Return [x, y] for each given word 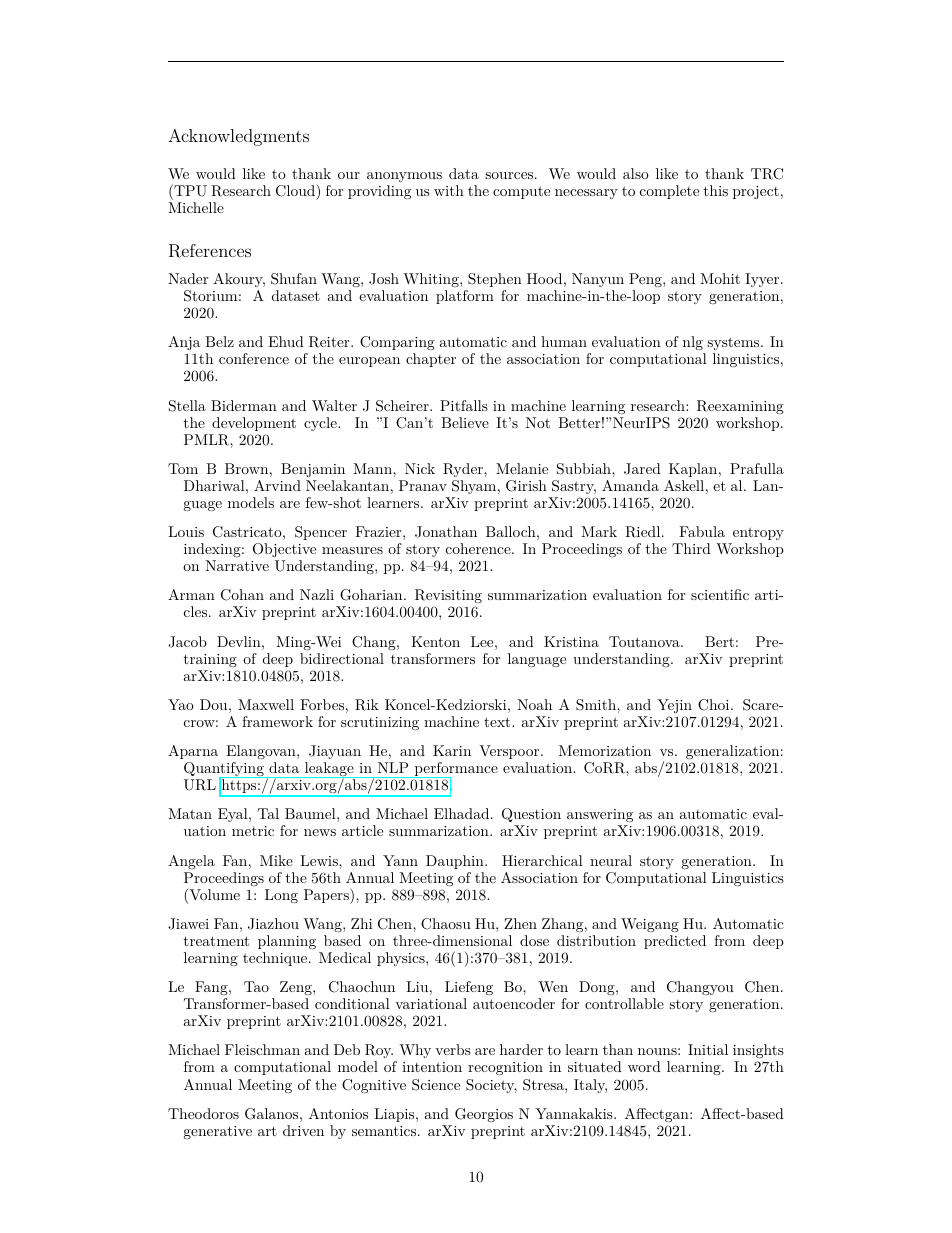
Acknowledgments [238, 137]
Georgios [484, 1115]
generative [217, 1132]
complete [669, 192]
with [449, 190]
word [644, 1066]
